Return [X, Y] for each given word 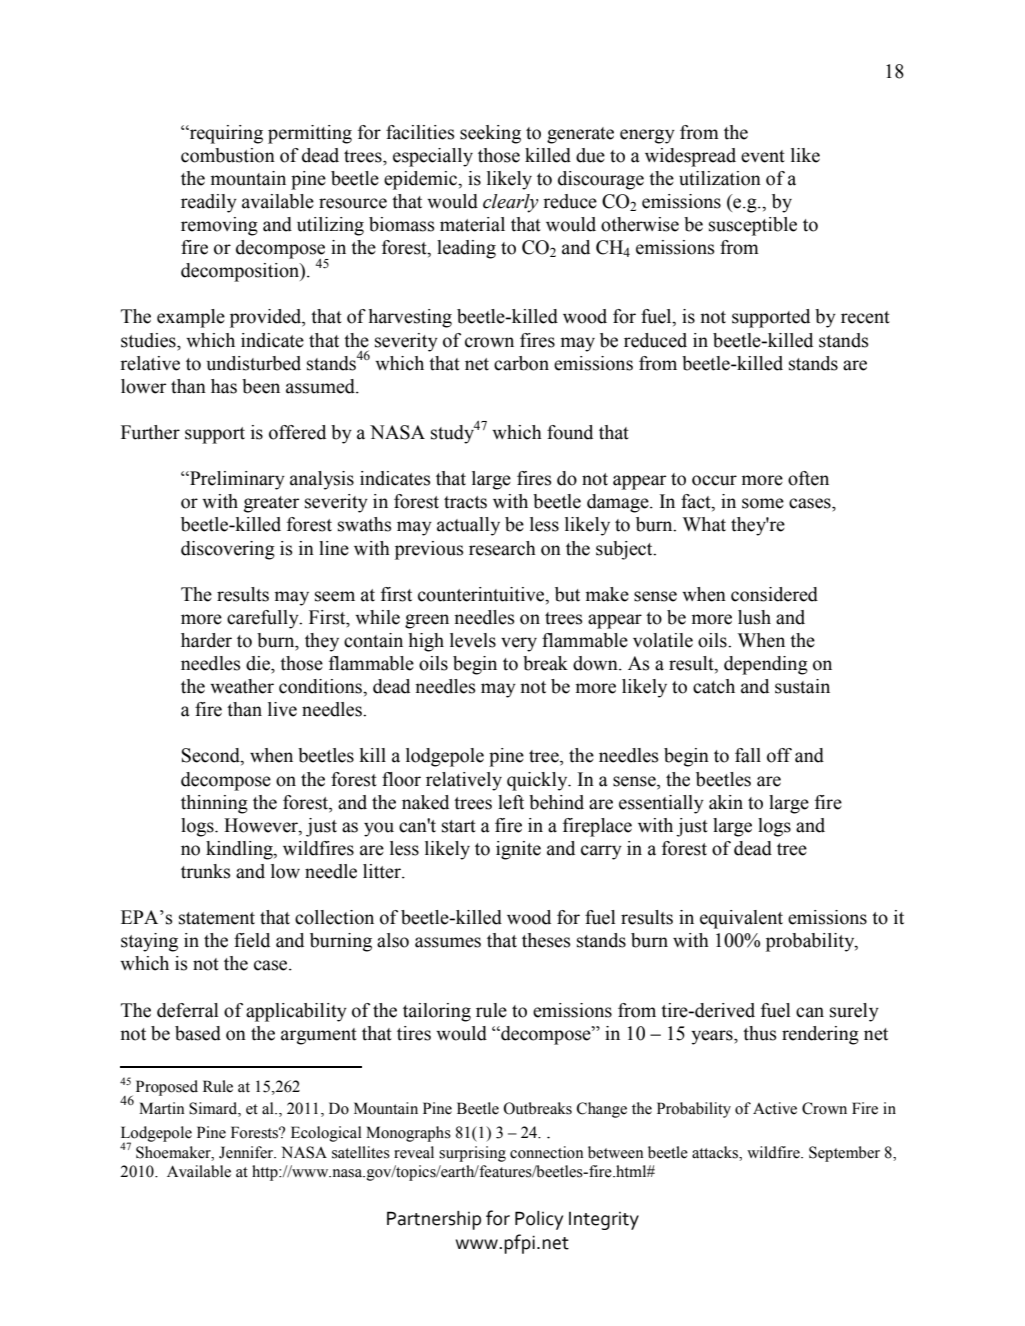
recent [865, 317]
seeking [490, 134]
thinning [214, 804]
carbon [521, 363]
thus [760, 1033]
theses [546, 940]
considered [774, 594]
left [511, 802]
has [224, 386]
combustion [228, 155]
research [502, 548]
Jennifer [247, 1152]
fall [748, 755]
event [763, 156]
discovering [228, 550]
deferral [187, 1010]
